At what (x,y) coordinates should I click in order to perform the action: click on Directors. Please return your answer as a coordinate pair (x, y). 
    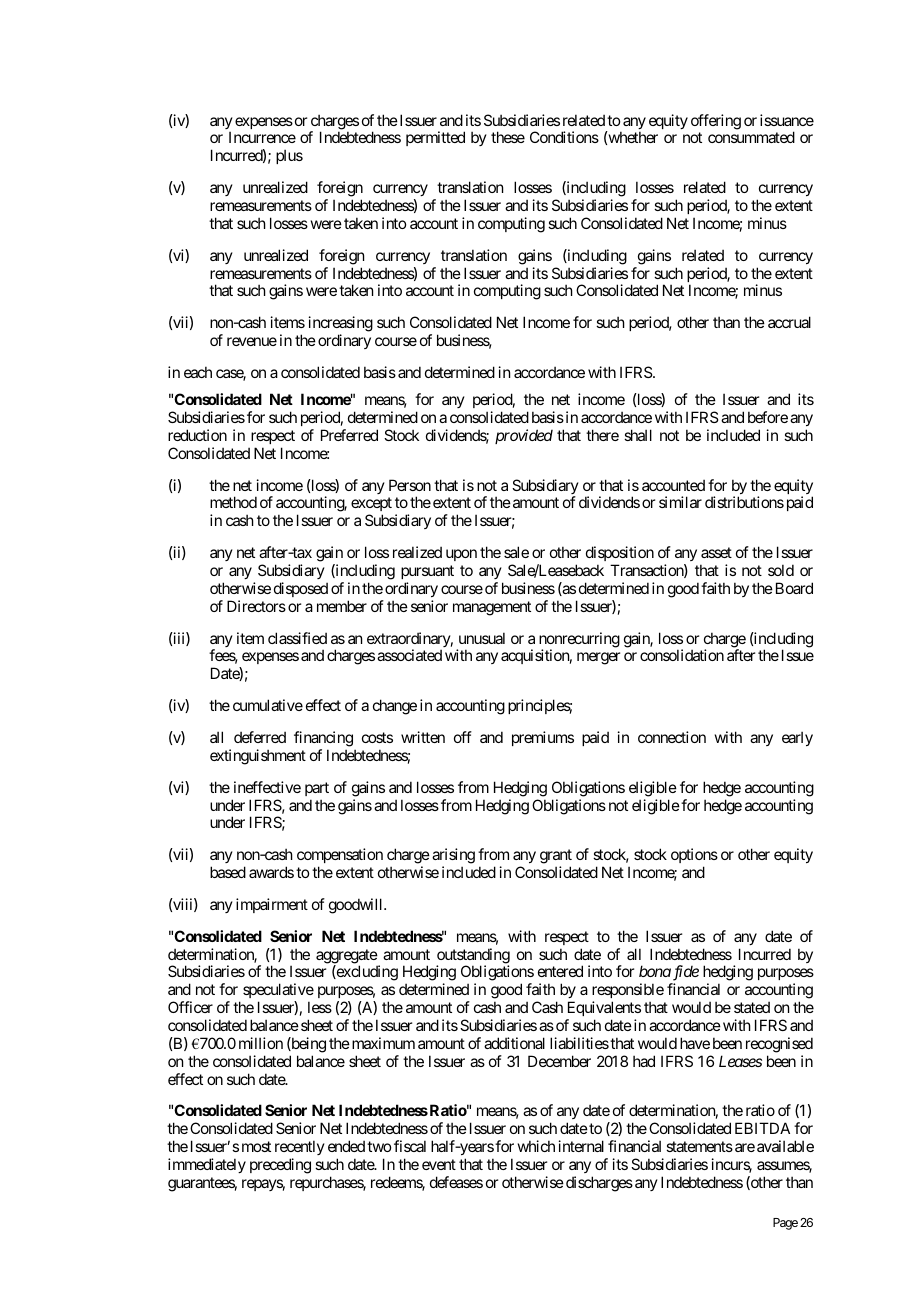
    Looking at the image, I should click on (256, 606).
